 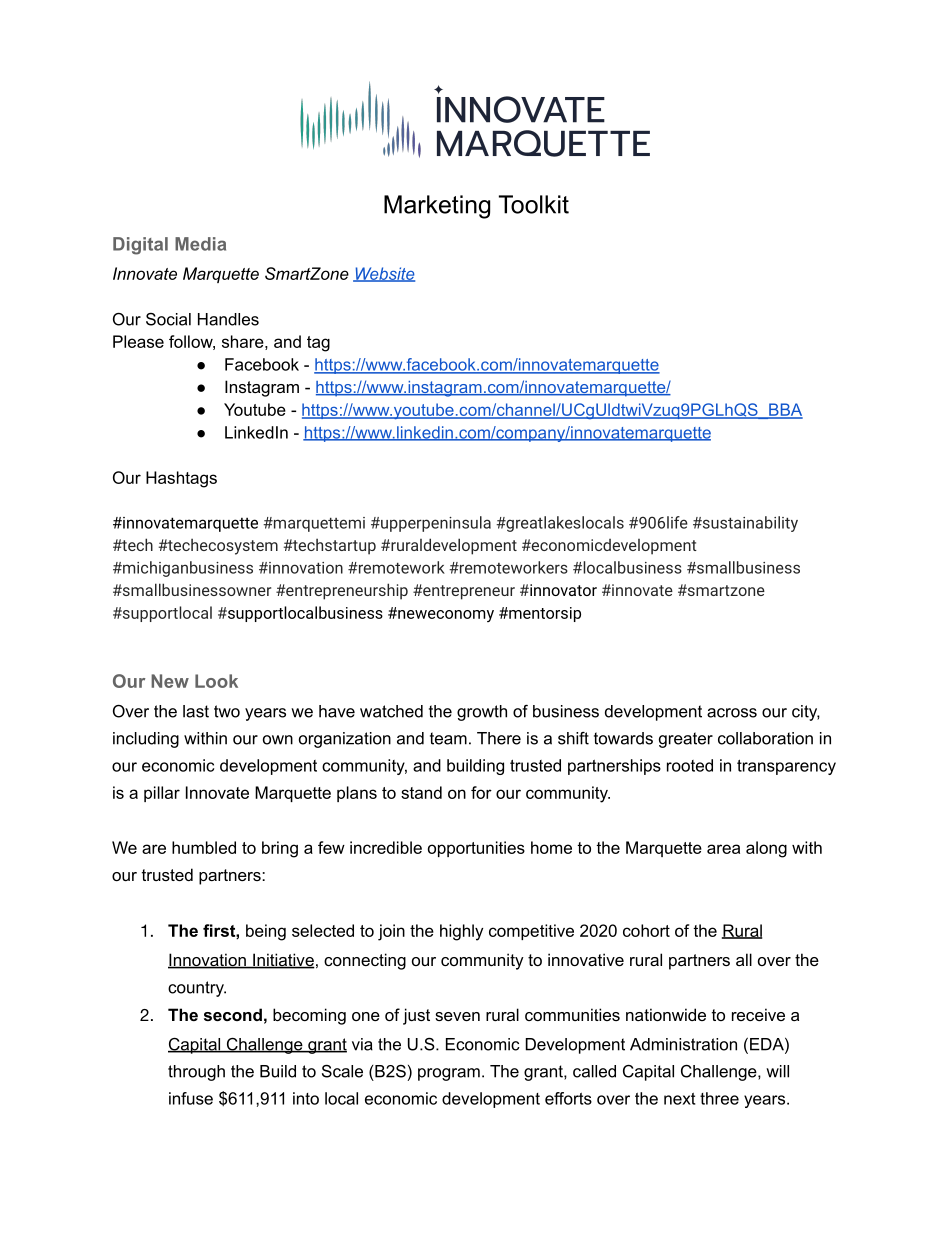 What do you see at coordinates (534, 204) in the screenshot?
I see `Toolkit` at bounding box center [534, 204].
